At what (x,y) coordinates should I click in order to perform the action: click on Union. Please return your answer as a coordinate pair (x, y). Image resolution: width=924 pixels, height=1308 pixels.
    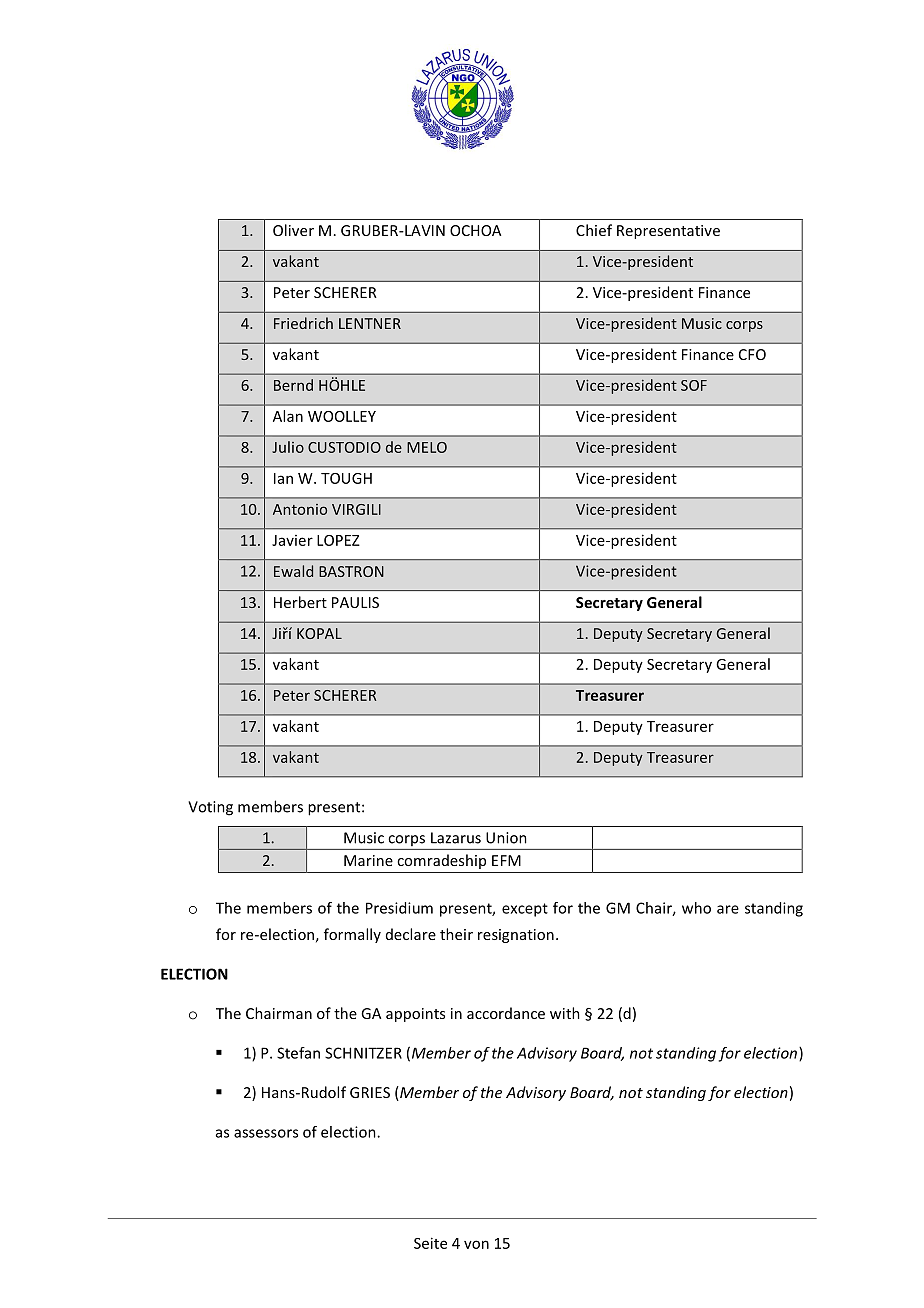
    Looking at the image, I should click on (506, 838).
